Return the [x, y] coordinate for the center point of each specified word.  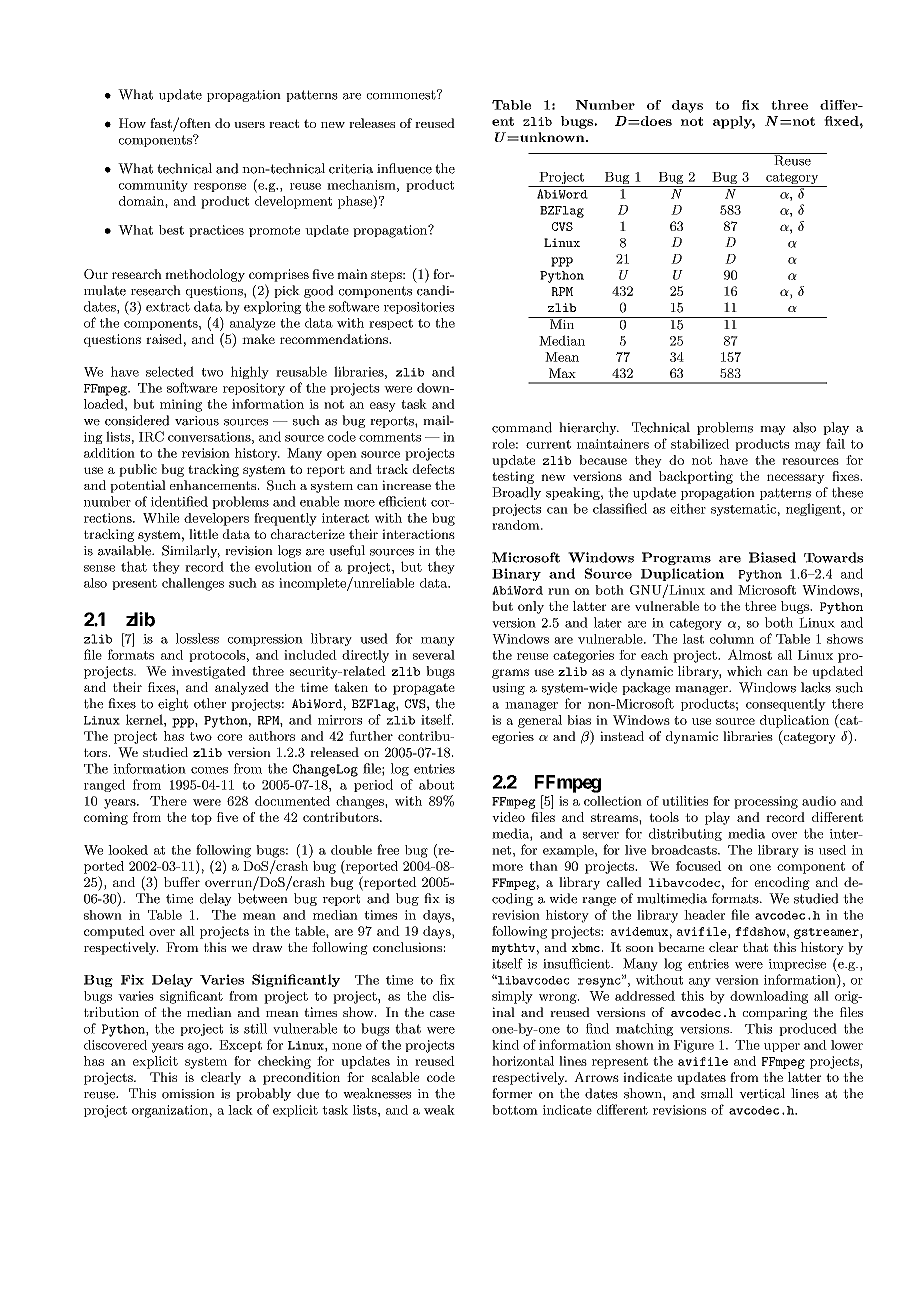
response [220, 187]
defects [433, 469]
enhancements [214, 485]
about [436, 784]
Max [562, 373]
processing [766, 802]
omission [188, 1094]
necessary [796, 479]
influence [404, 168]
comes [209, 770]
